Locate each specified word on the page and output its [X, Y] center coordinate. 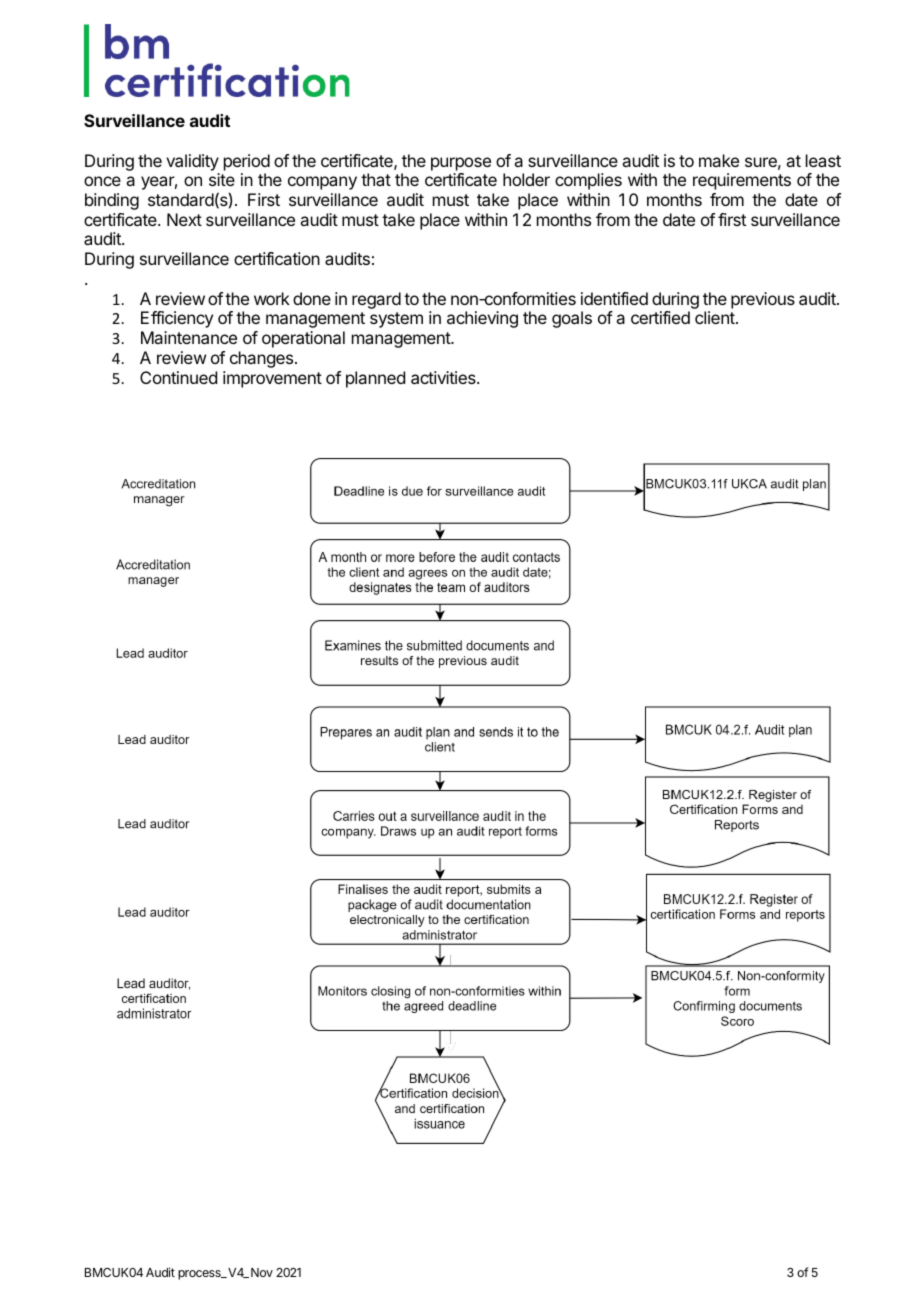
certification [277, 258]
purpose [461, 164]
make [719, 160]
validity [192, 162]
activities [444, 377]
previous [763, 300]
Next [184, 219]
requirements [742, 181]
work [272, 298]
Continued [178, 377]
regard [376, 300]
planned [375, 379]
